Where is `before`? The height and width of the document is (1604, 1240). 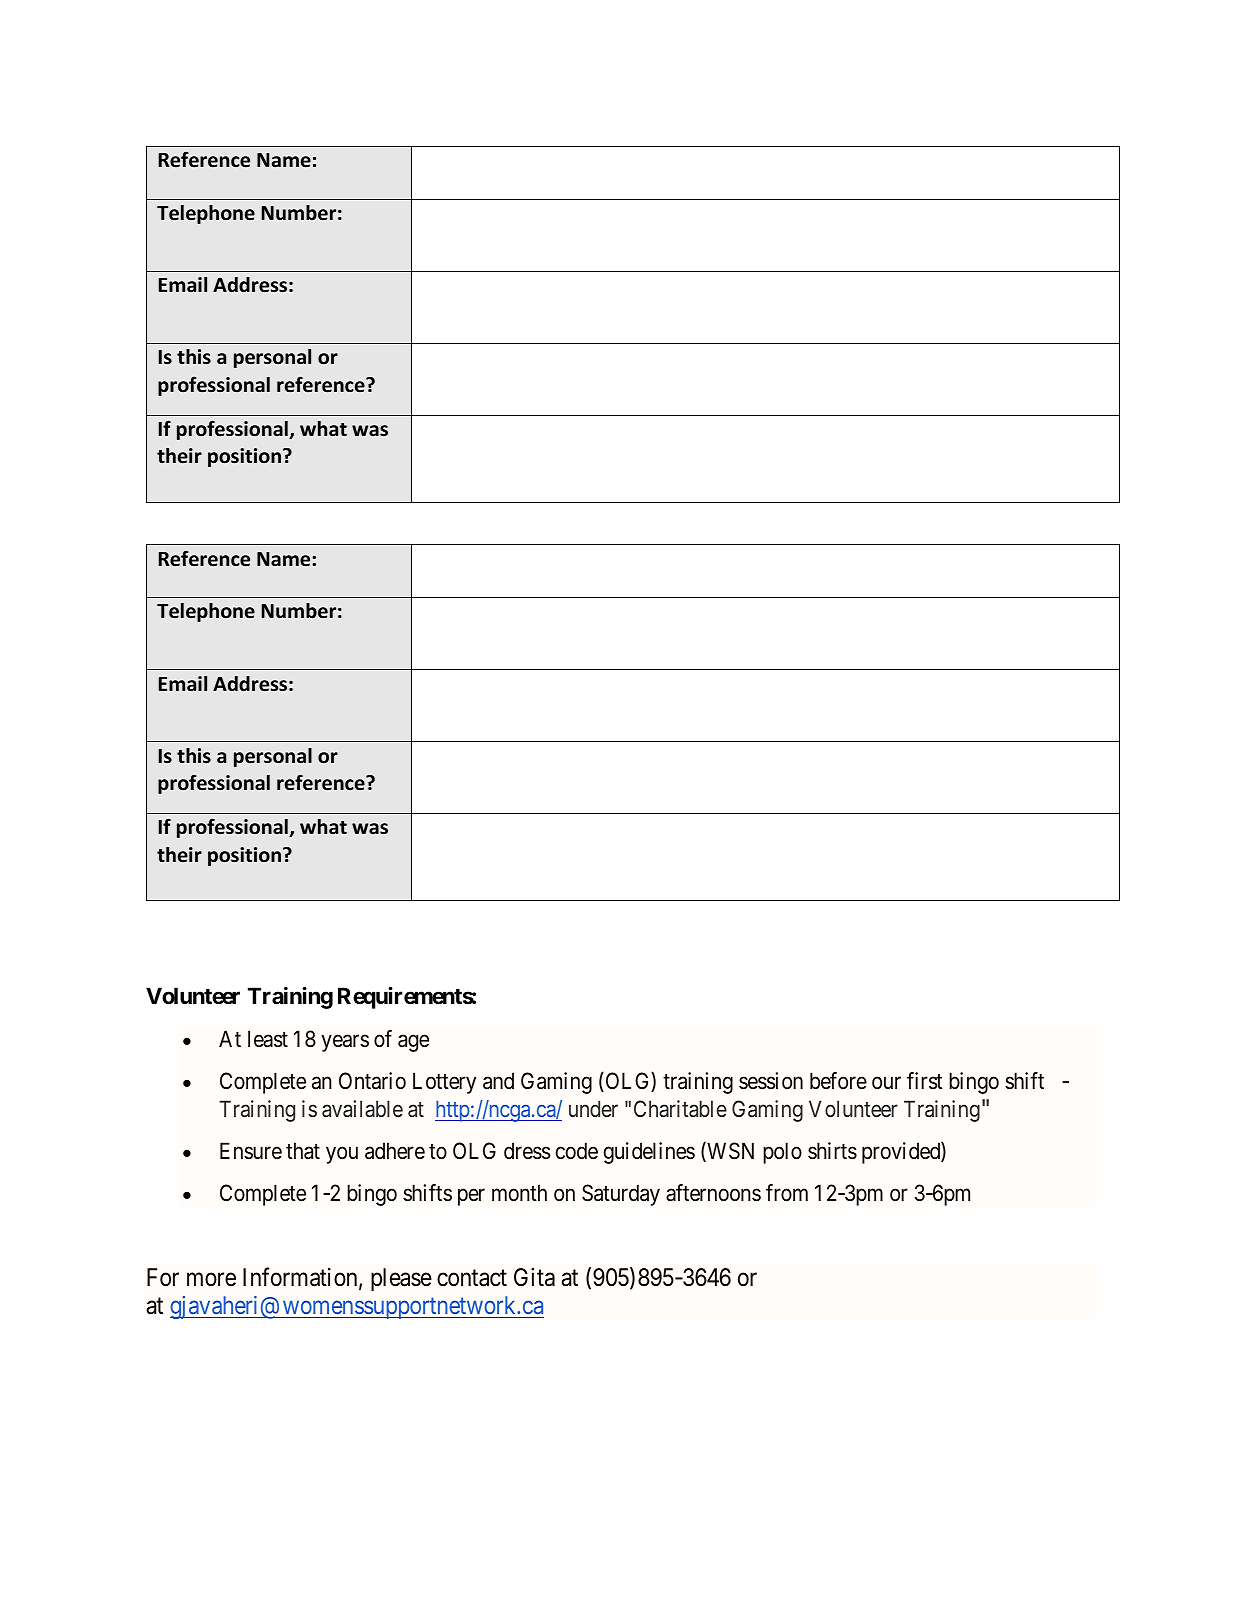
before is located at coordinates (838, 1081).
